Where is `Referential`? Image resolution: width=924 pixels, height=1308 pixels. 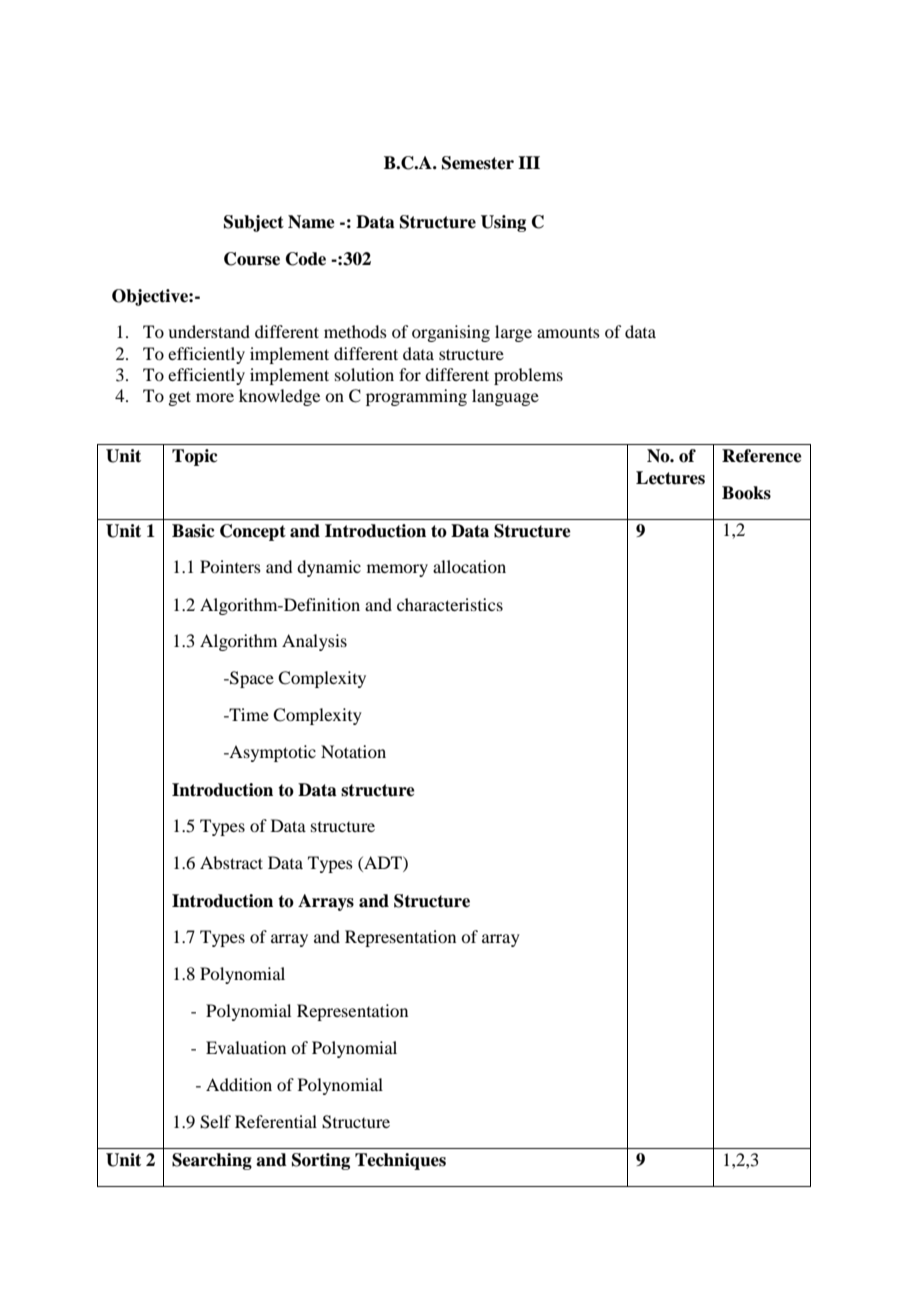
Referential is located at coordinates (276, 1121).
